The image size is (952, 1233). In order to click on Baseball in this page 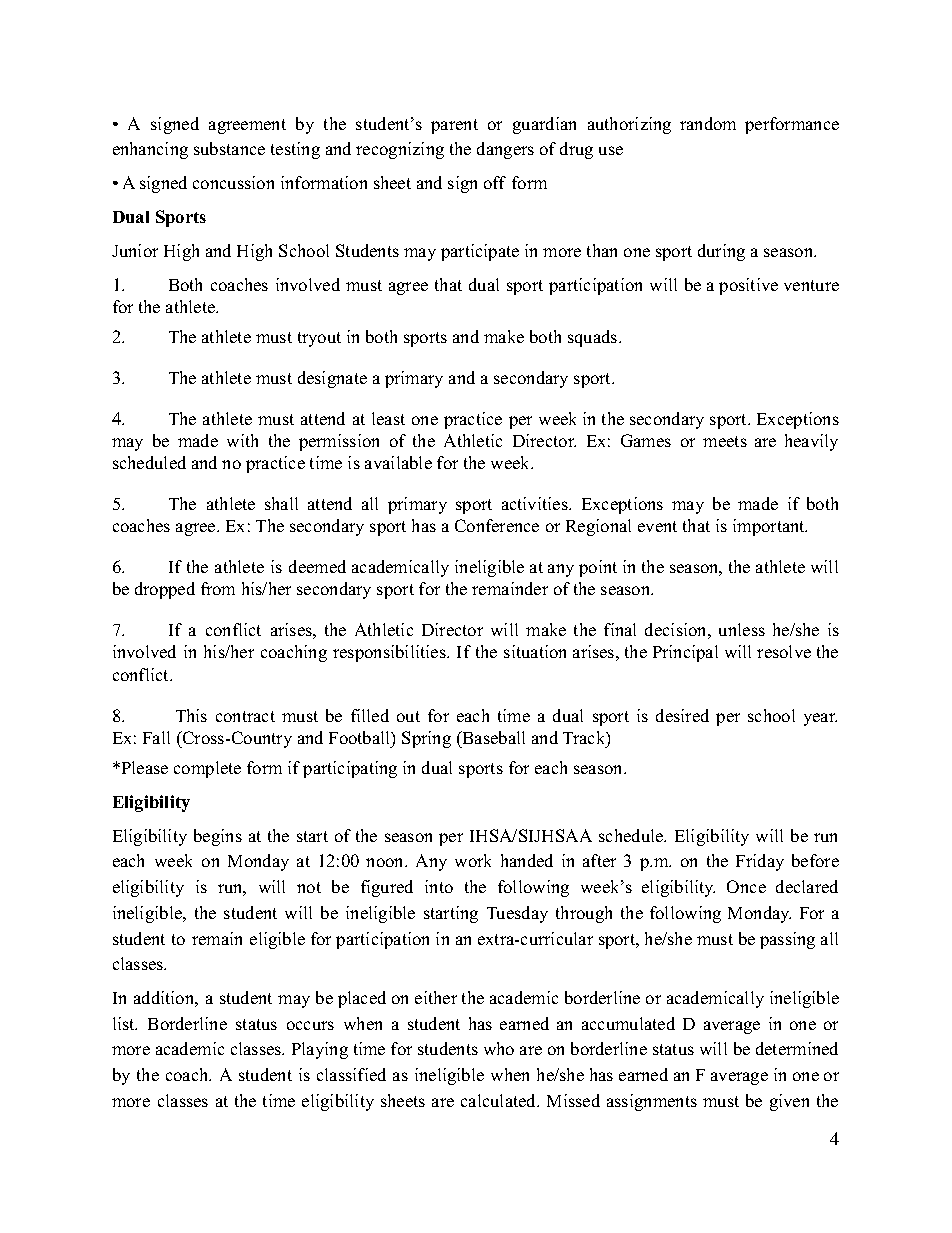, I will do `click(492, 737)`.
